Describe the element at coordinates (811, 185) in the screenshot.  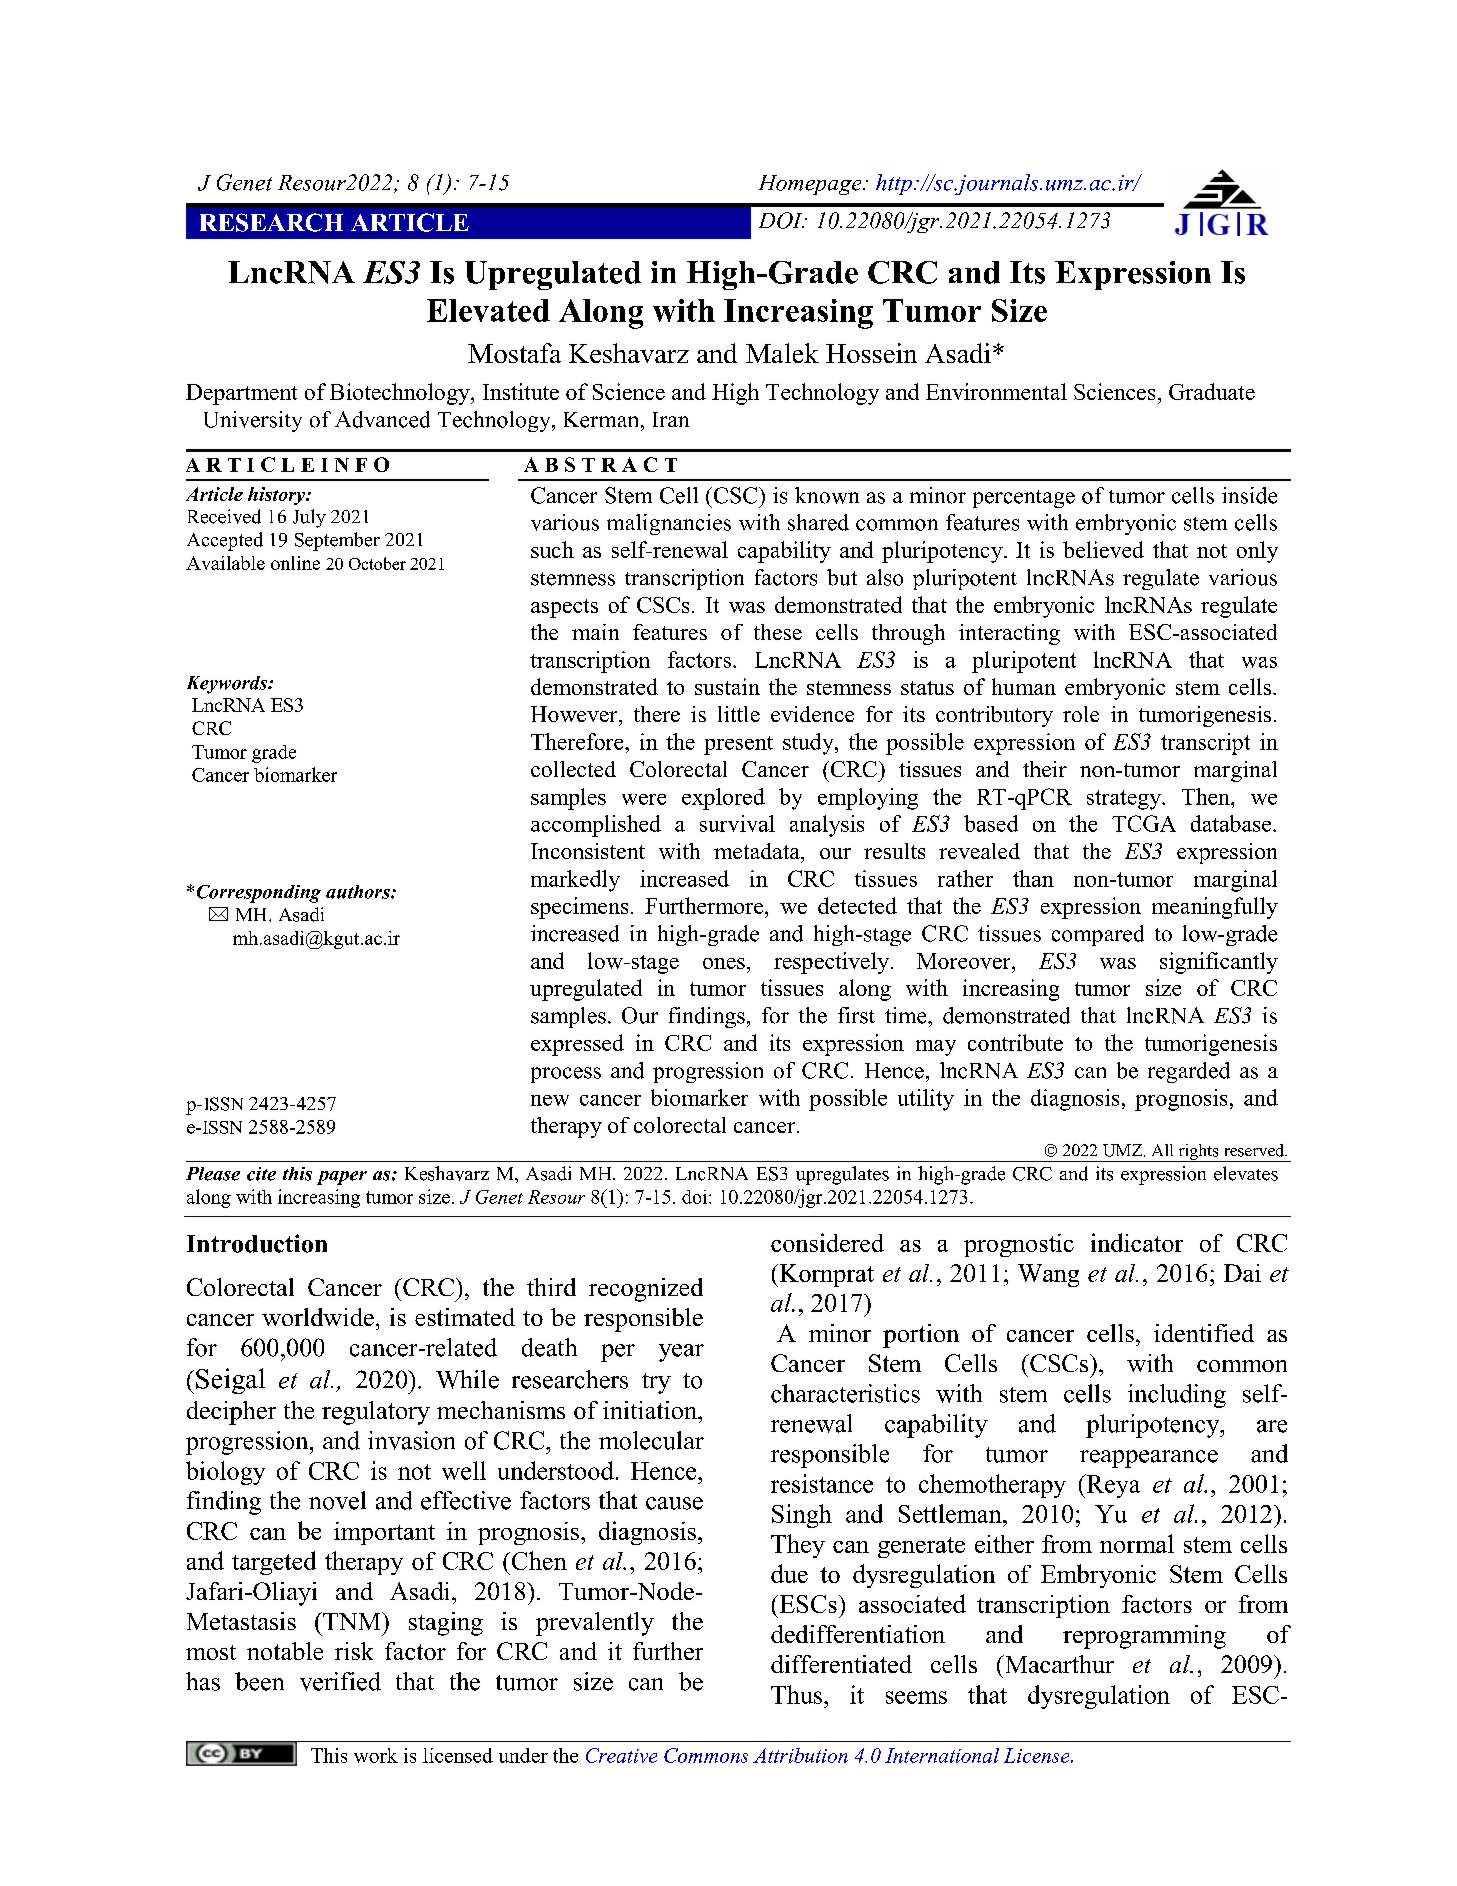
I see `Homepage` at that location.
